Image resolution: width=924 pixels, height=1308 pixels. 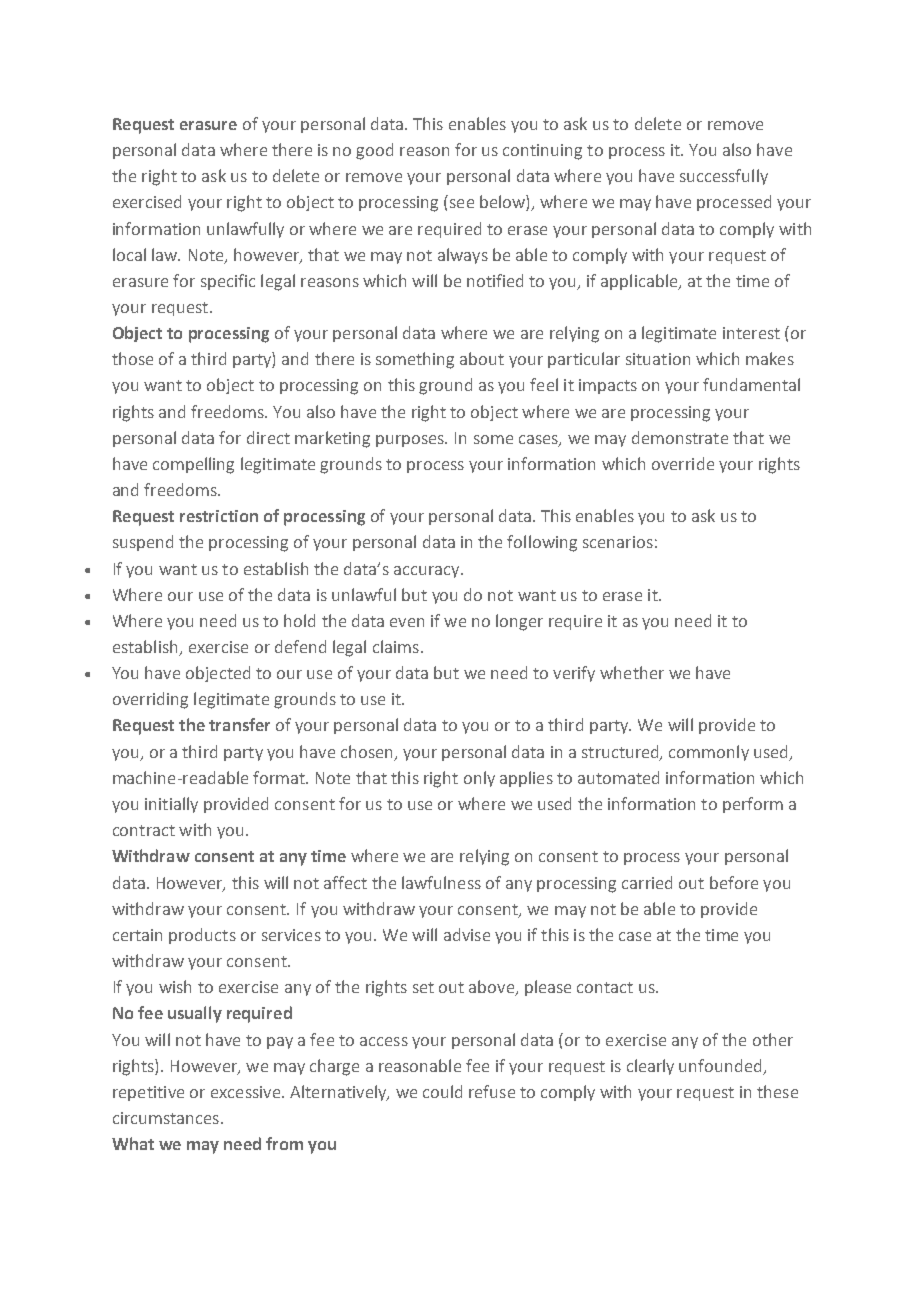 I want to click on successfully, so click(x=724, y=177).
